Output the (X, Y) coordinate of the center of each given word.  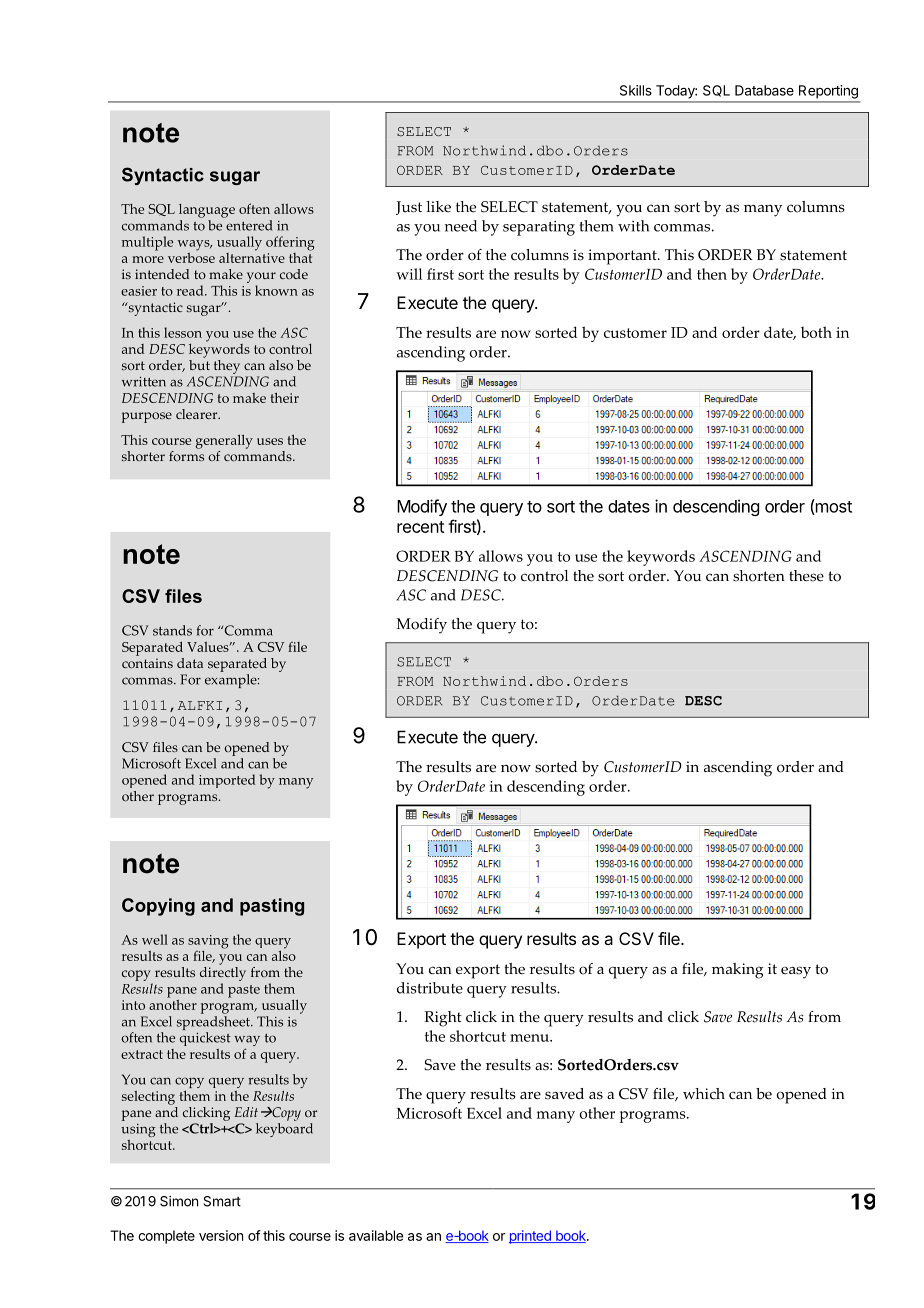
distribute (430, 988)
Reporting (828, 92)
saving (208, 943)
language (207, 211)
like (438, 206)
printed (531, 1237)
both (816, 332)
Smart (222, 1201)
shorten (759, 576)
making (737, 971)
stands (172, 630)
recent (420, 527)
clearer (198, 414)
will (409, 274)
